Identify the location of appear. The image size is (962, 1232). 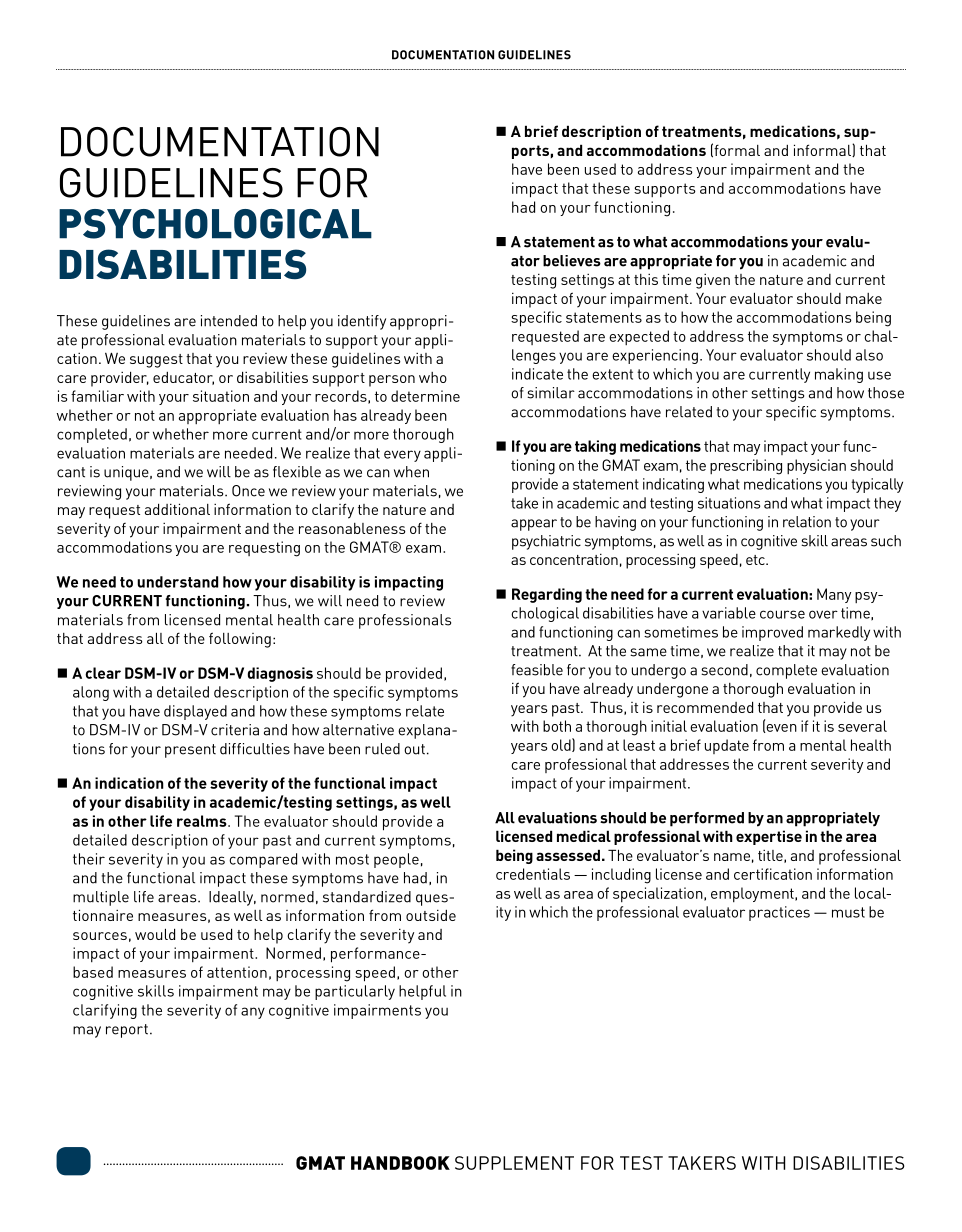
(534, 525).
